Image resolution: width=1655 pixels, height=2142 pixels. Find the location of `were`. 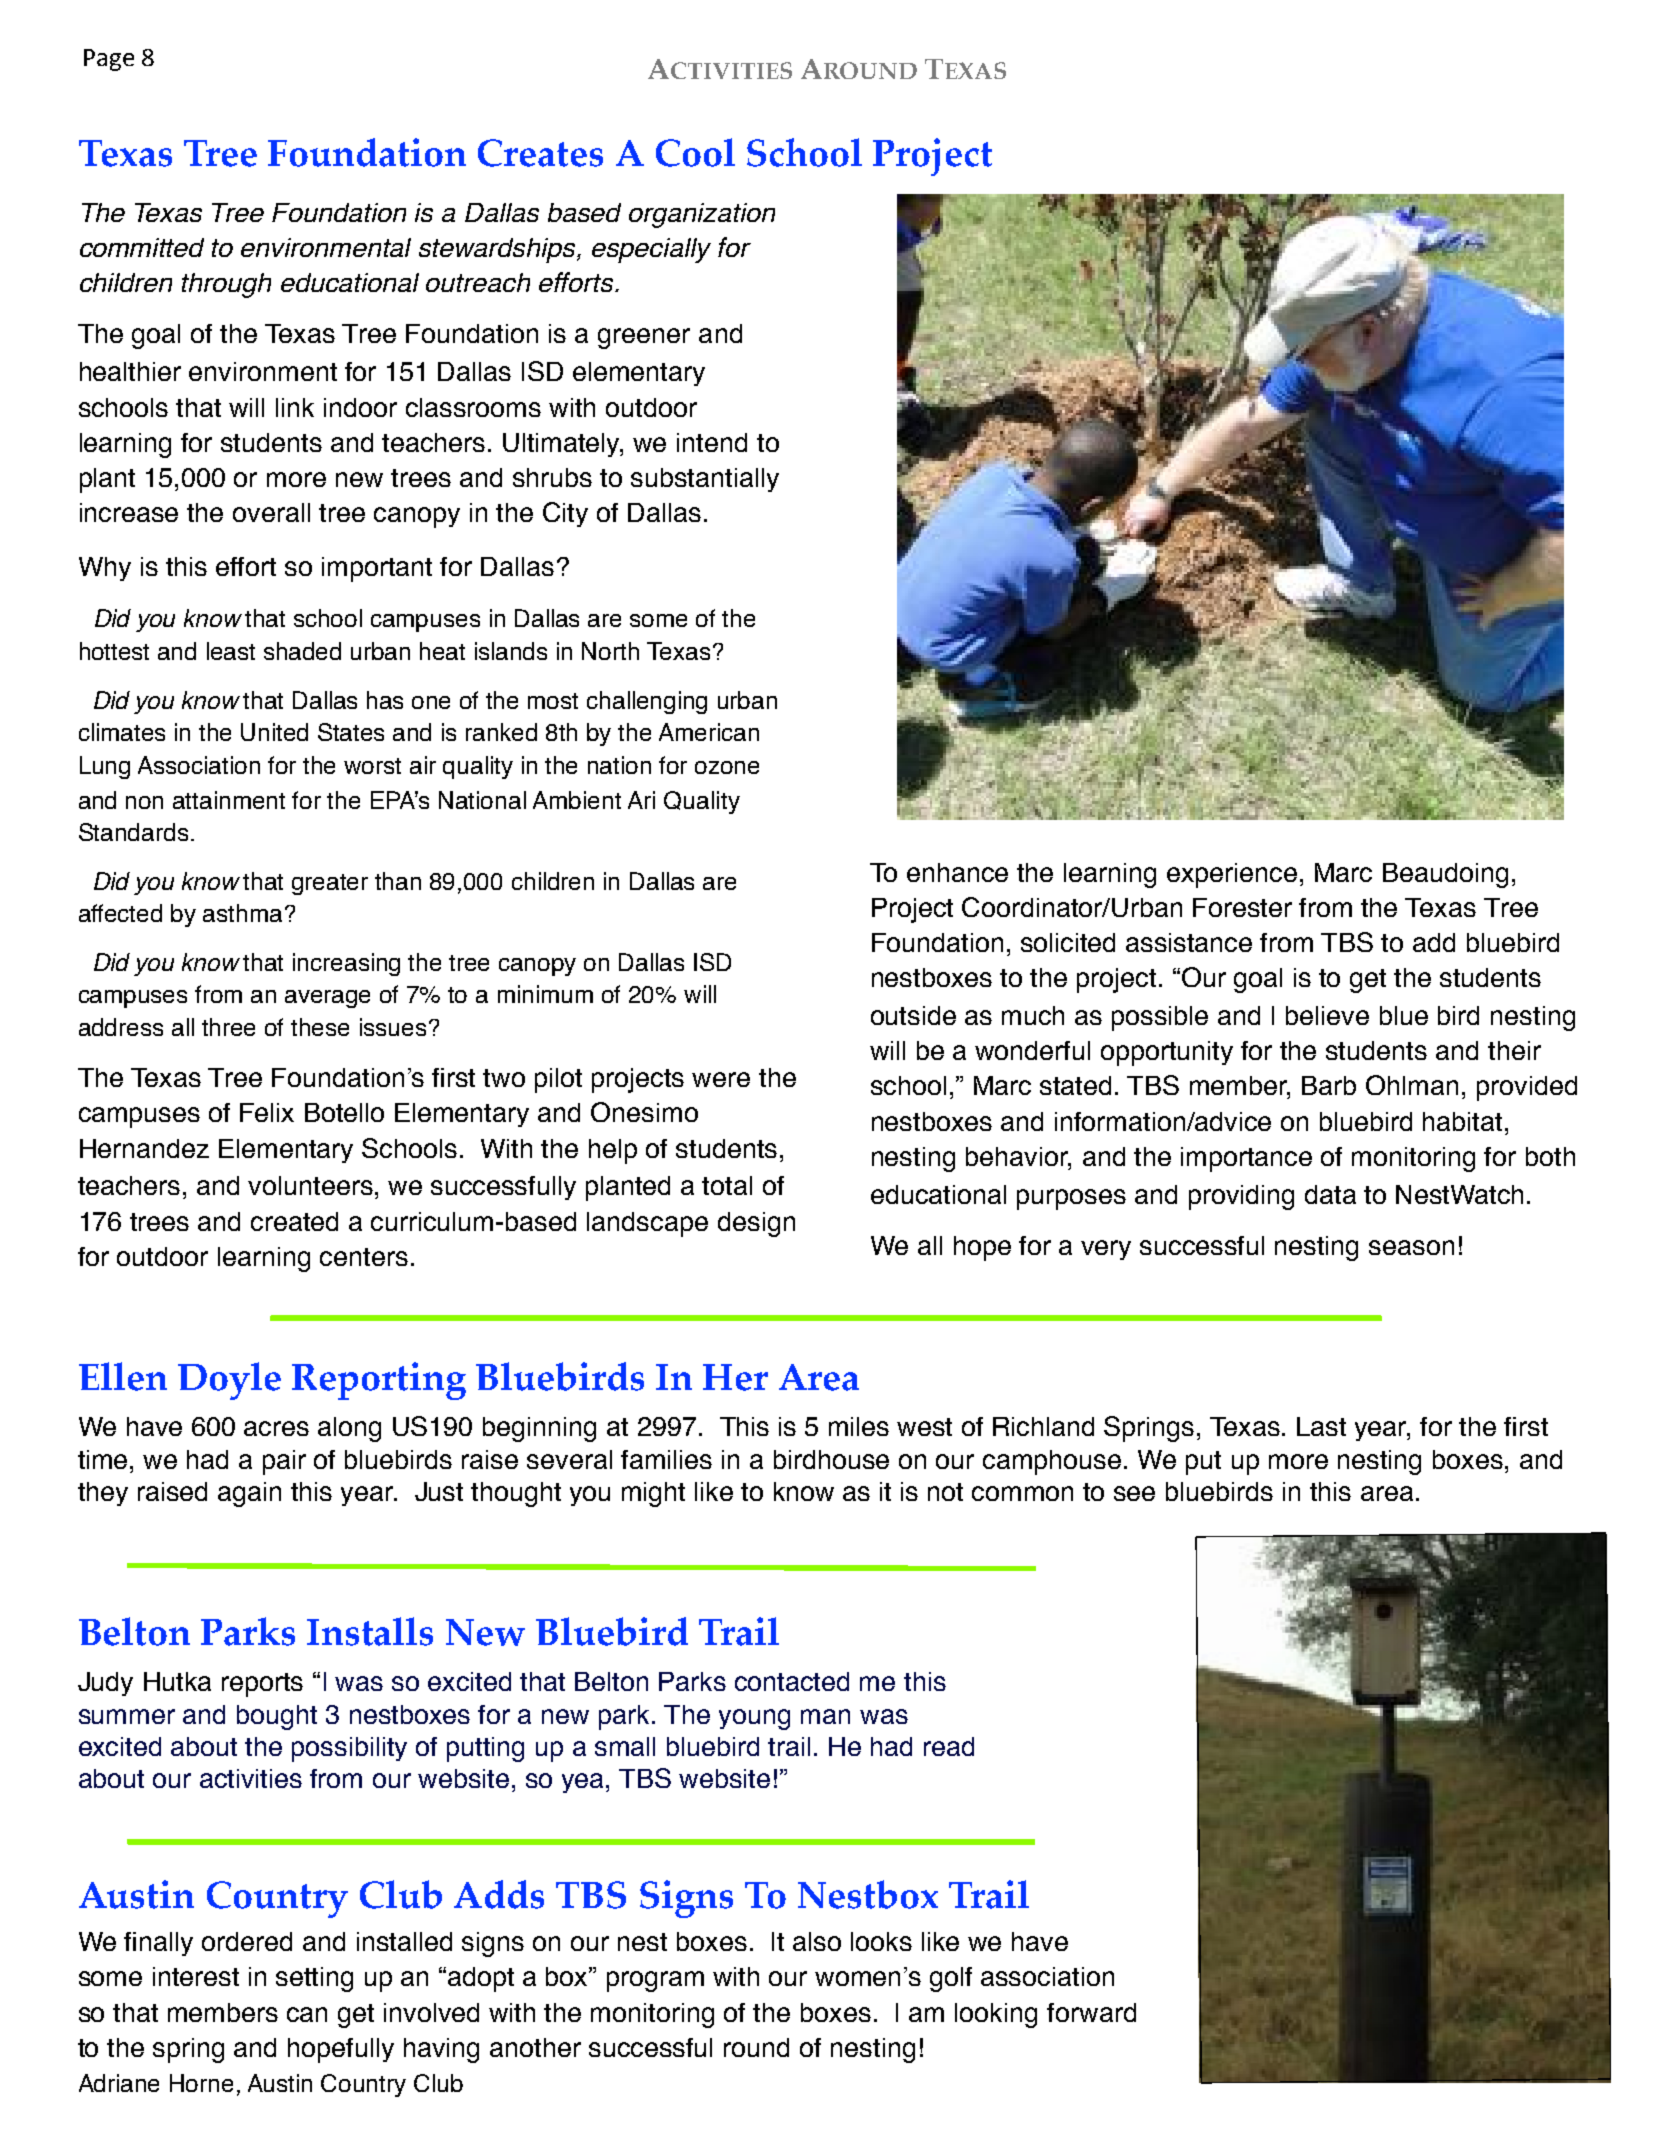

were is located at coordinates (721, 1079).
